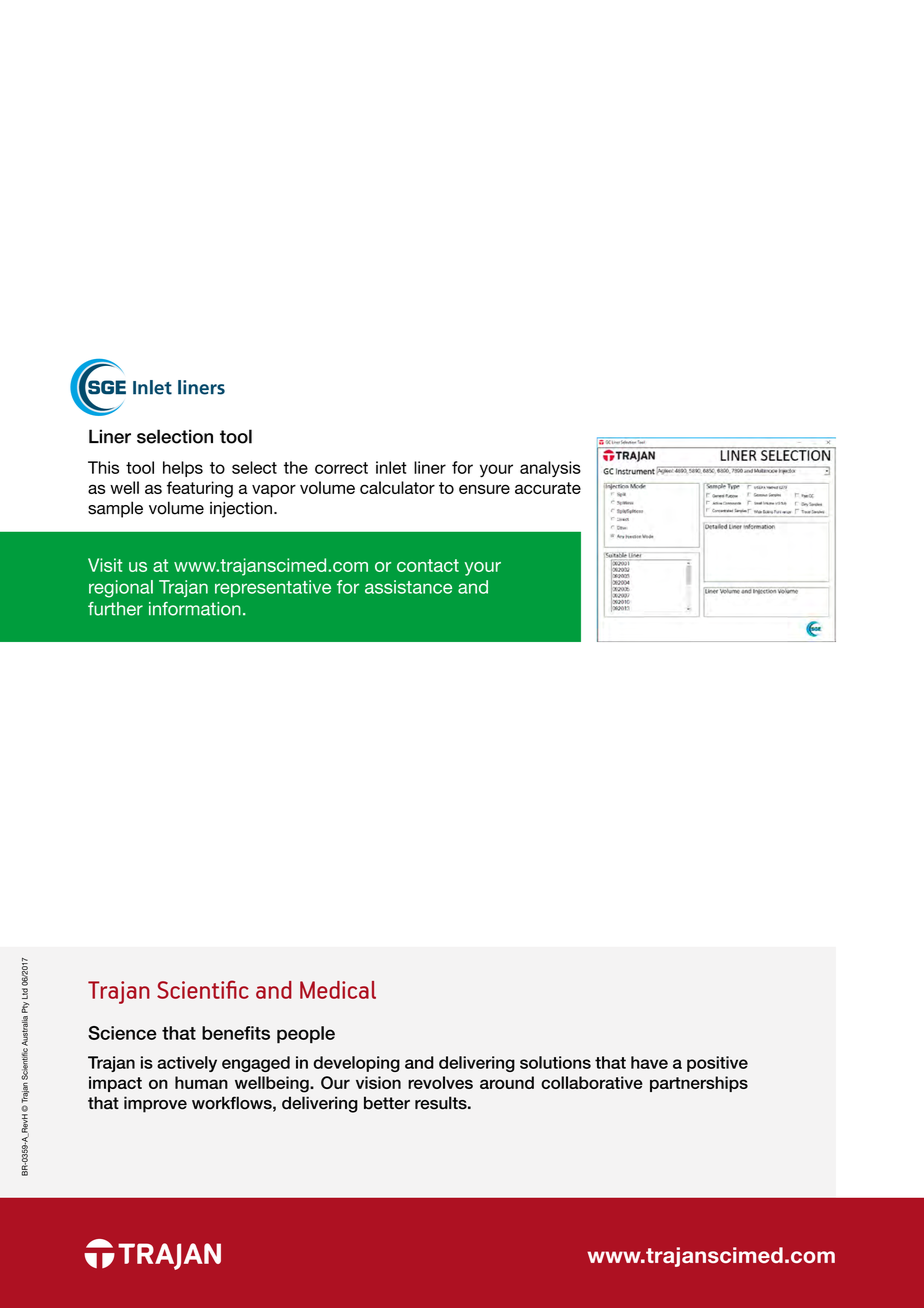  What do you see at coordinates (428, 565) in the screenshot?
I see `contact` at bounding box center [428, 565].
